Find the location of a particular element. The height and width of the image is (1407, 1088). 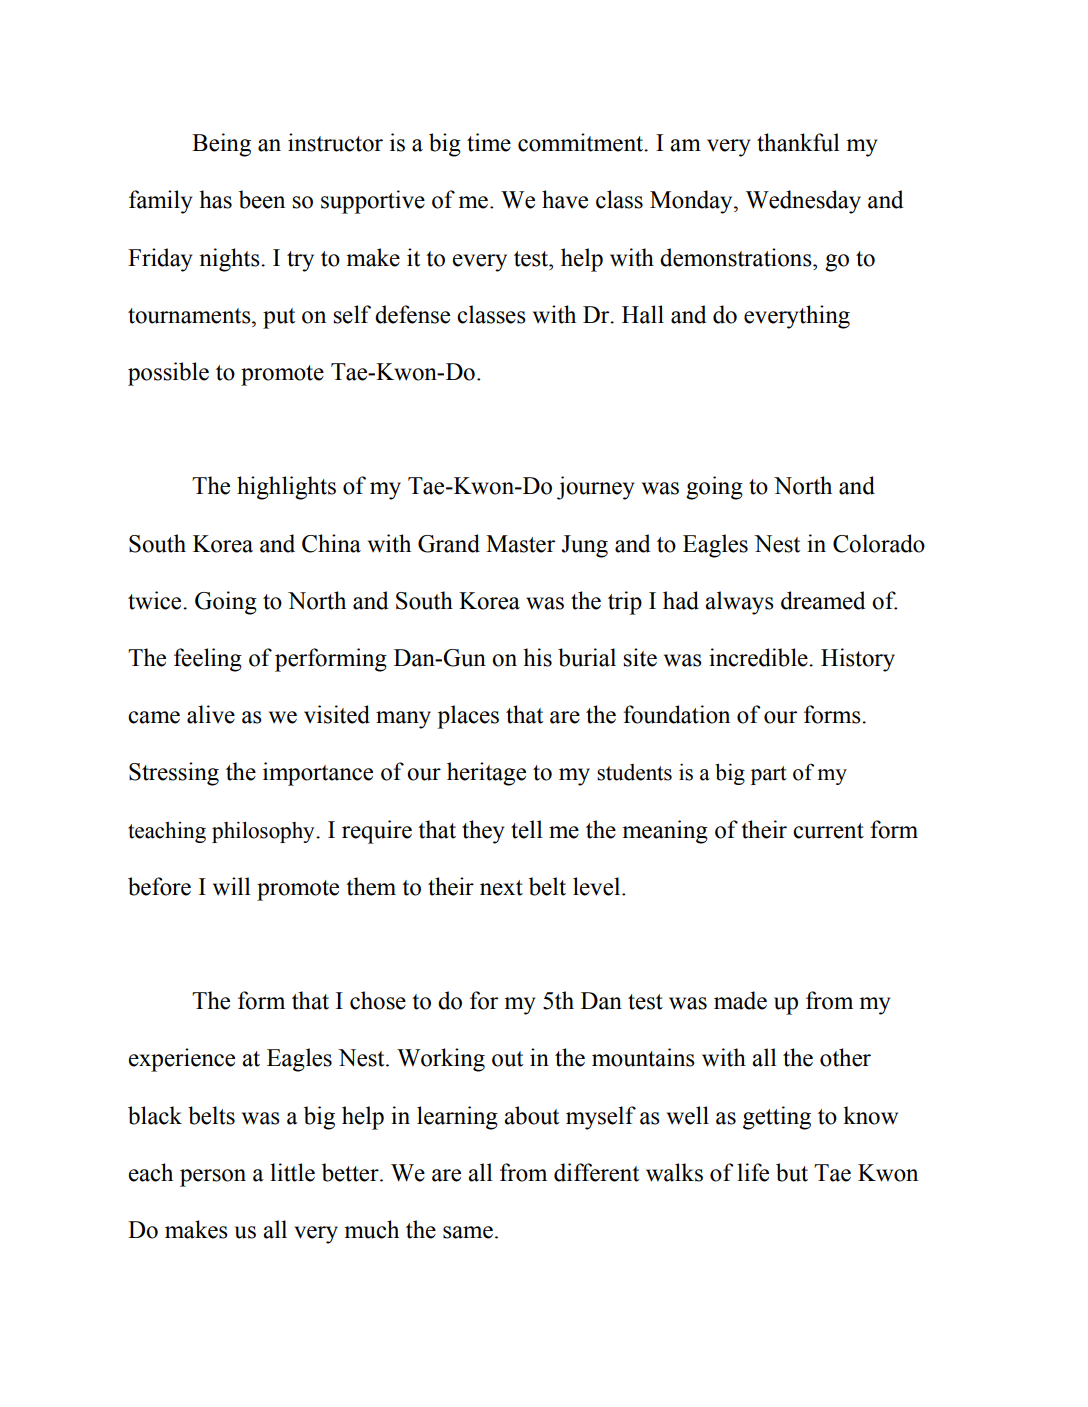

Master is located at coordinates (520, 544).
